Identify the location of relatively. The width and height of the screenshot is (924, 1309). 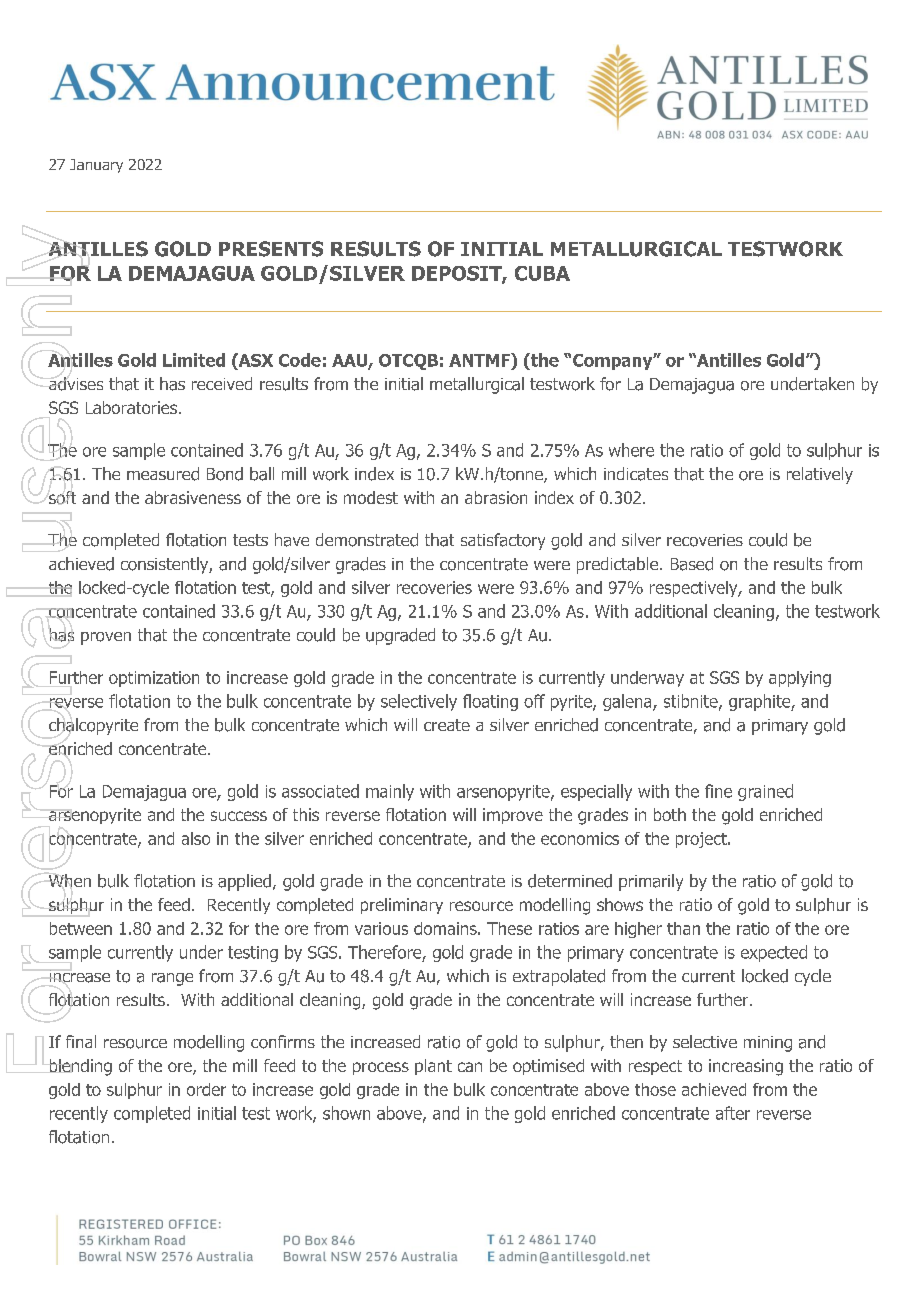
(820, 475).
